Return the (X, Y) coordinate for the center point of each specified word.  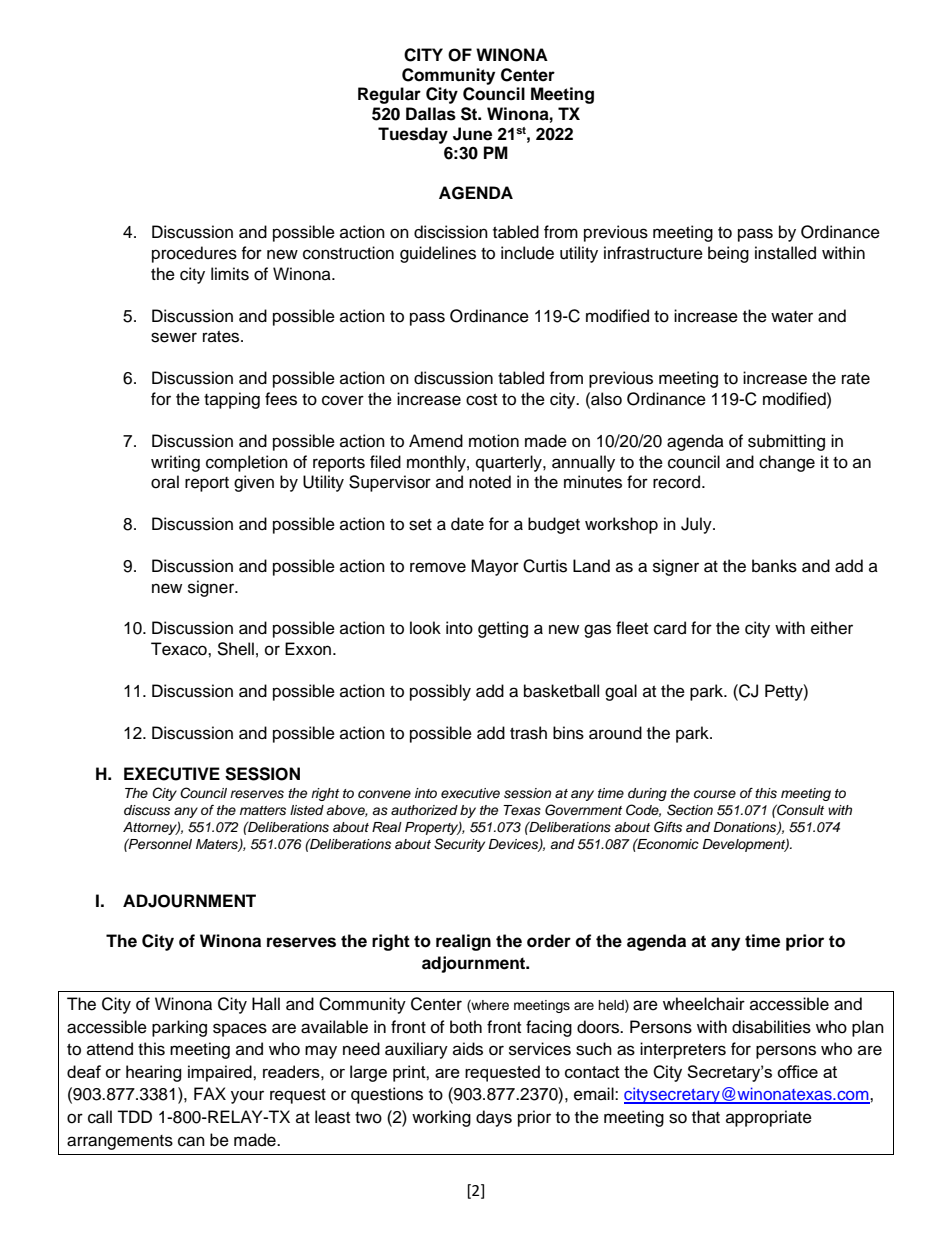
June (472, 134)
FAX (210, 1093)
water (792, 317)
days (494, 1118)
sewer (174, 337)
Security (459, 845)
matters (263, 811)
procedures (194, 254)
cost (481, 400)
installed (785, 253)
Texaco (180, 649)
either (832, 628)
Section (690, 810)
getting (503, 629)
